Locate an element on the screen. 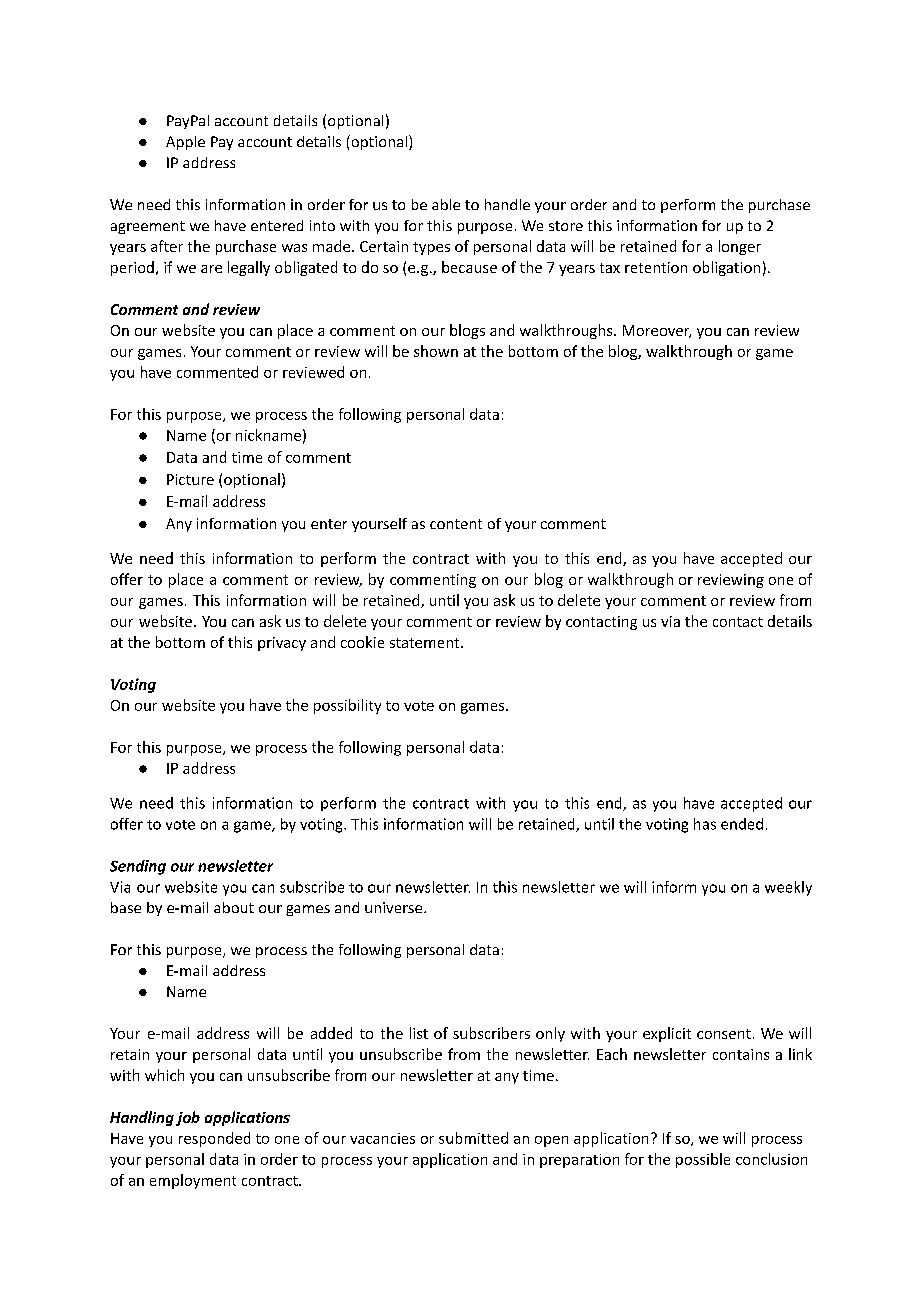 The width and height of the screenshot is (924, 1307). Picture is located at coordinates (190, 479).
